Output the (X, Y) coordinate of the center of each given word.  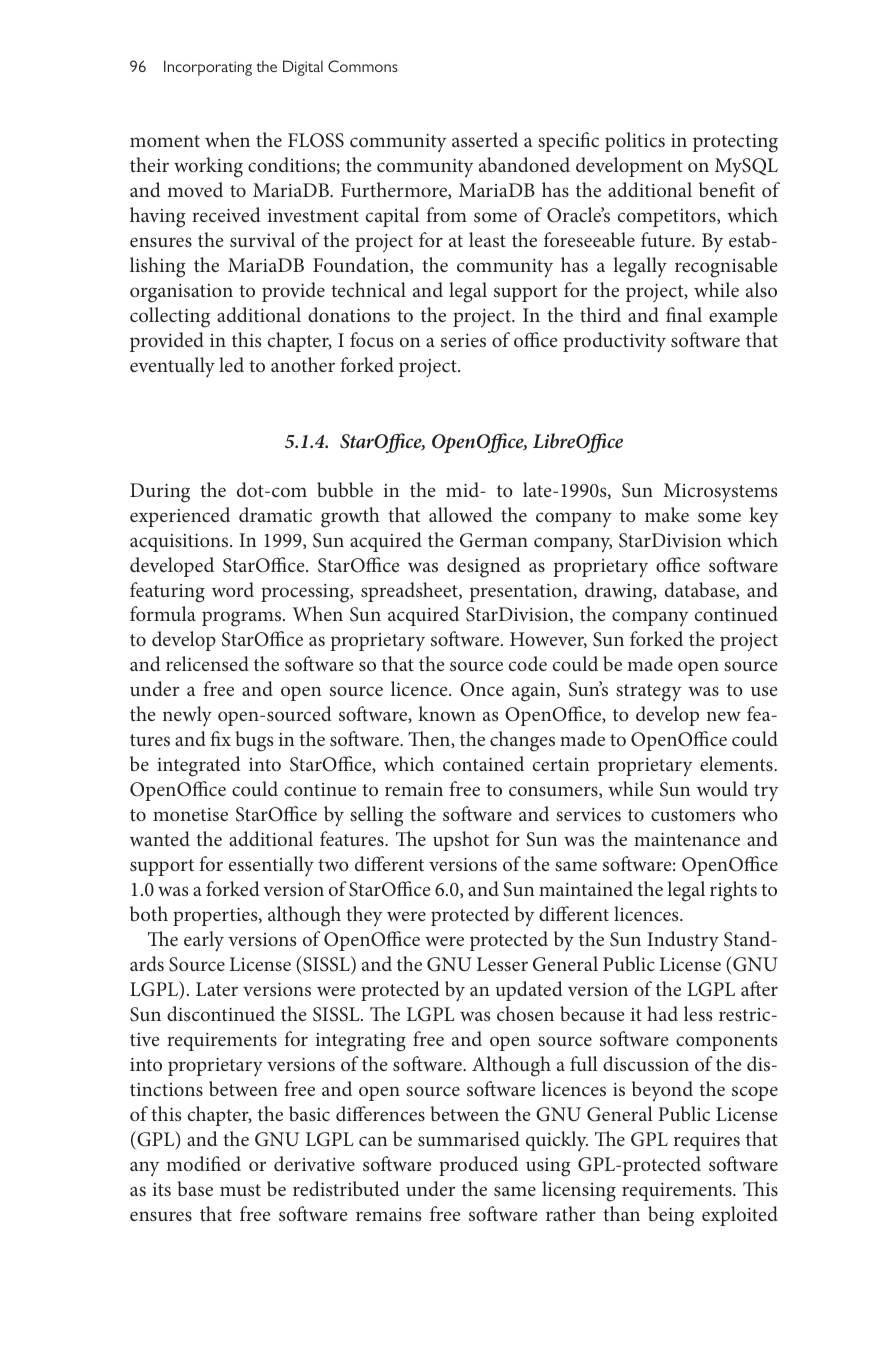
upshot (461, 841)
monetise (190, 814)
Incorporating (208, 68)
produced (478, 1166)
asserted (485, 139)
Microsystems (720, 492)
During (160, 493)
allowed (461, 514)
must (240, 1190)
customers (693, 815)
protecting (735, 143)
